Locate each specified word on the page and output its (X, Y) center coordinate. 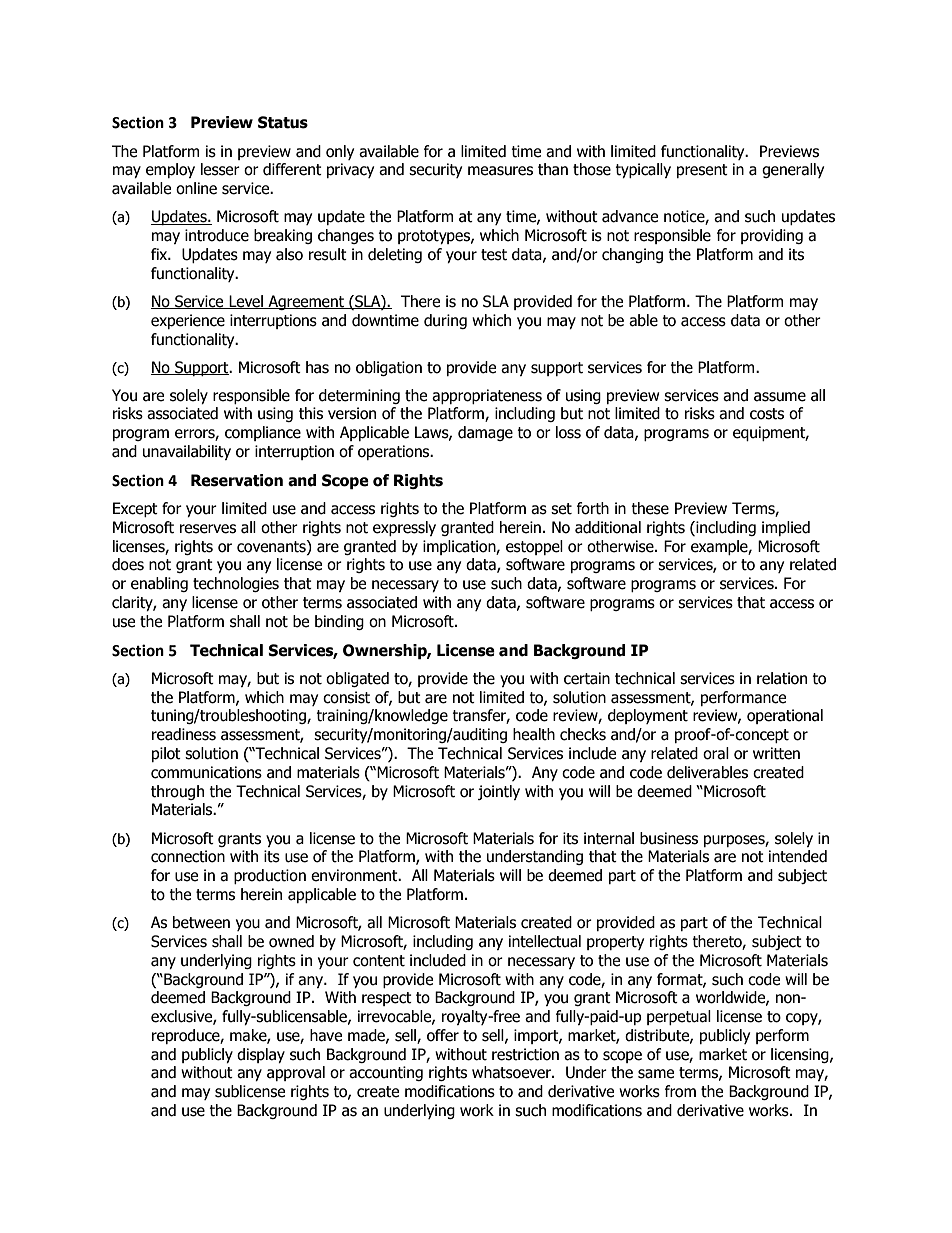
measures (500, 171)
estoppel (534, 547)
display (261, 1055)
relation (782, 678)
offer (443, 1035)
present (702, 171)
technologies (236, 584)
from (680, 1091)
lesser (220, 169)
